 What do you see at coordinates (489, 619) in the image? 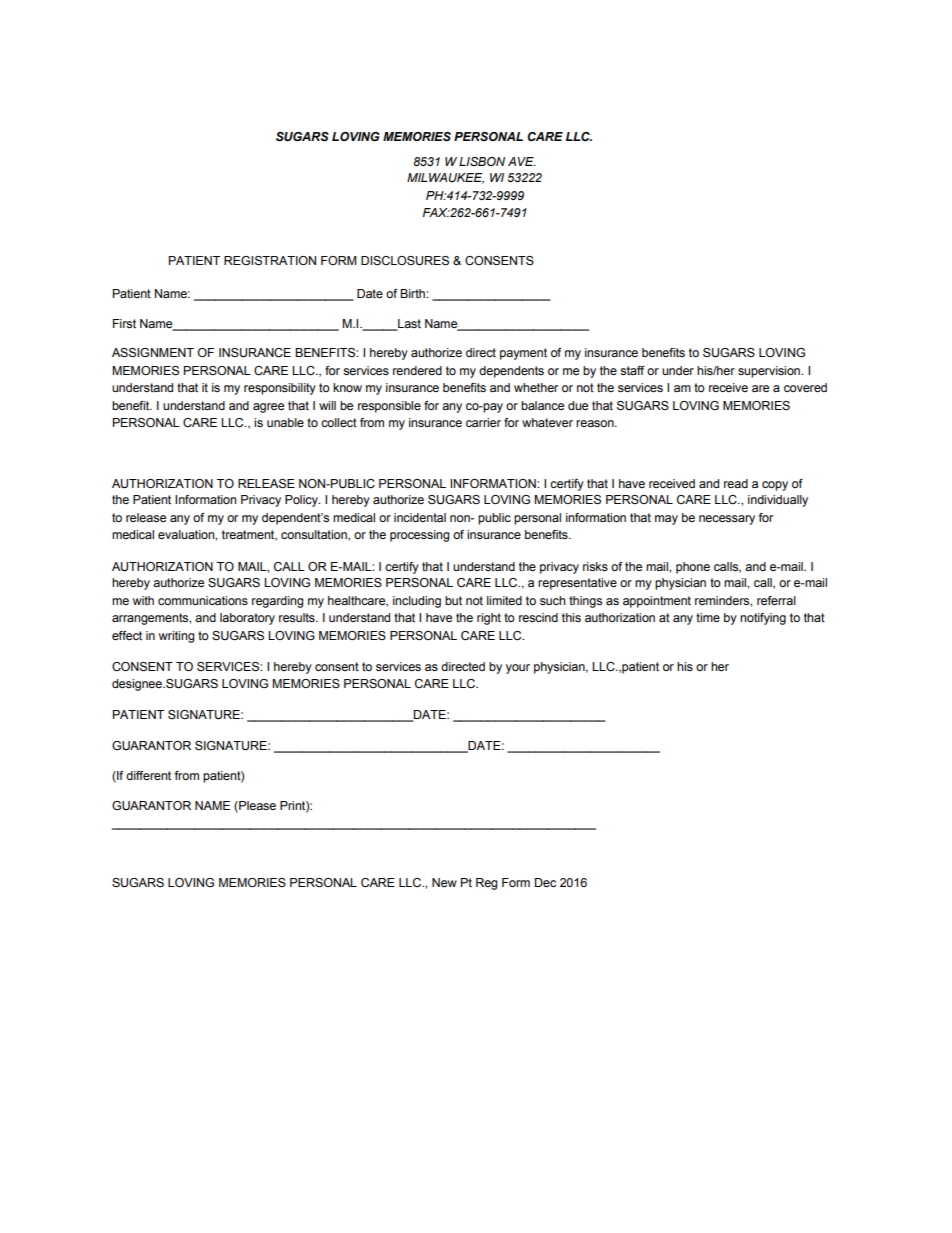
I see `right` at bounding box center [489, 619].
